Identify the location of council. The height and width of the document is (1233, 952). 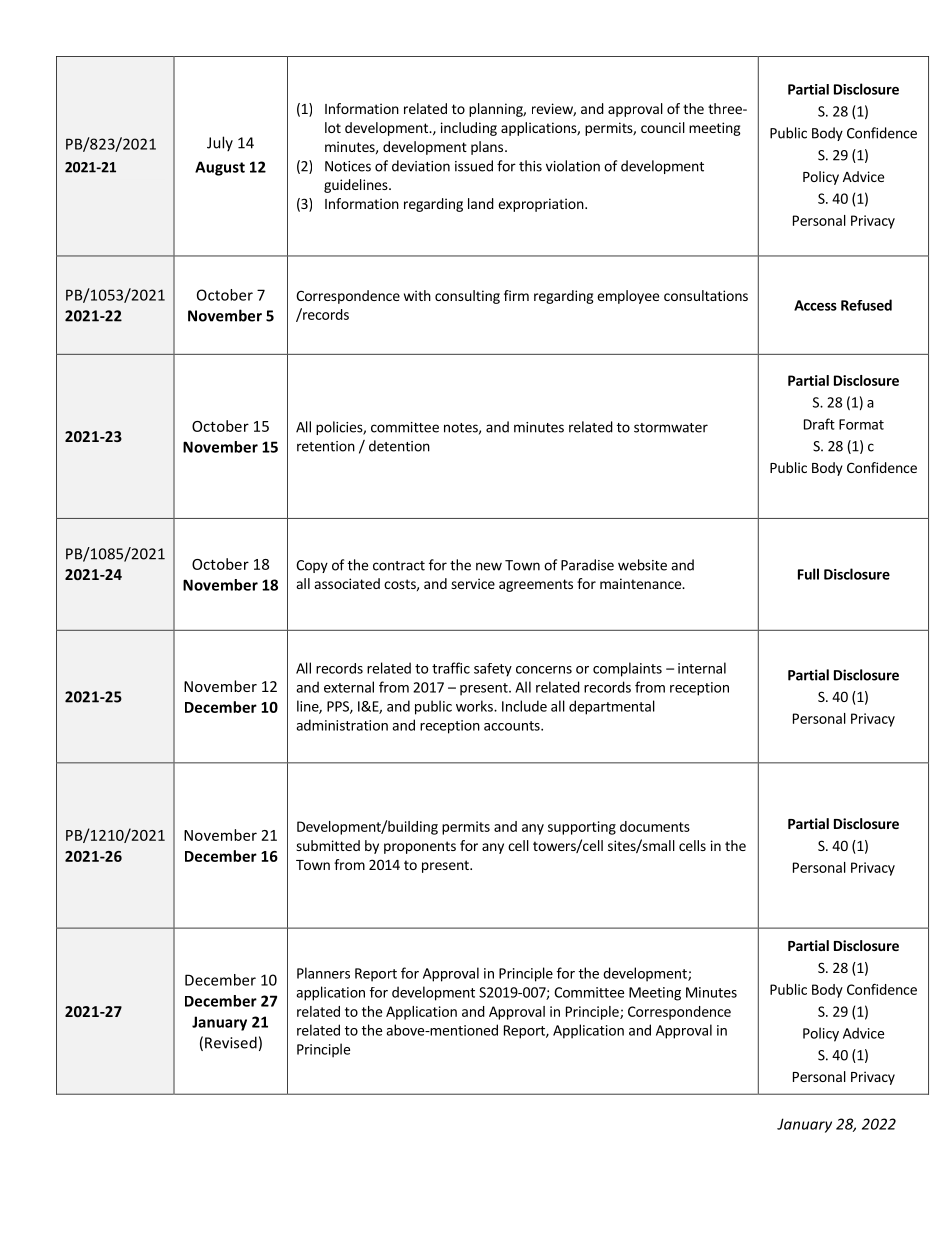
(663, 127).
